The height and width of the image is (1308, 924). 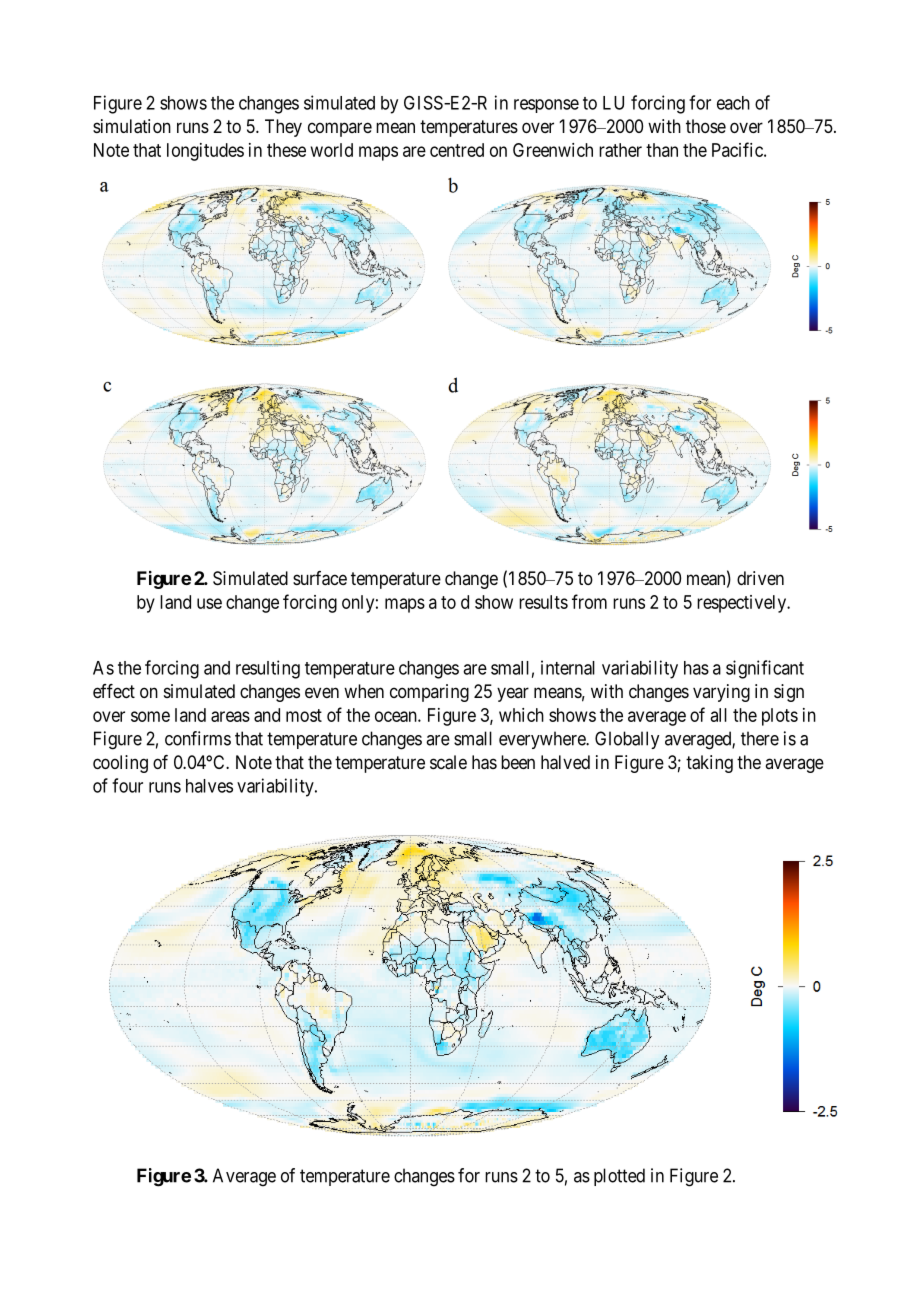 What do you see at coordinates (619, 1177) in the image?
I see `plotted` at bounding box center [619, 1177].
